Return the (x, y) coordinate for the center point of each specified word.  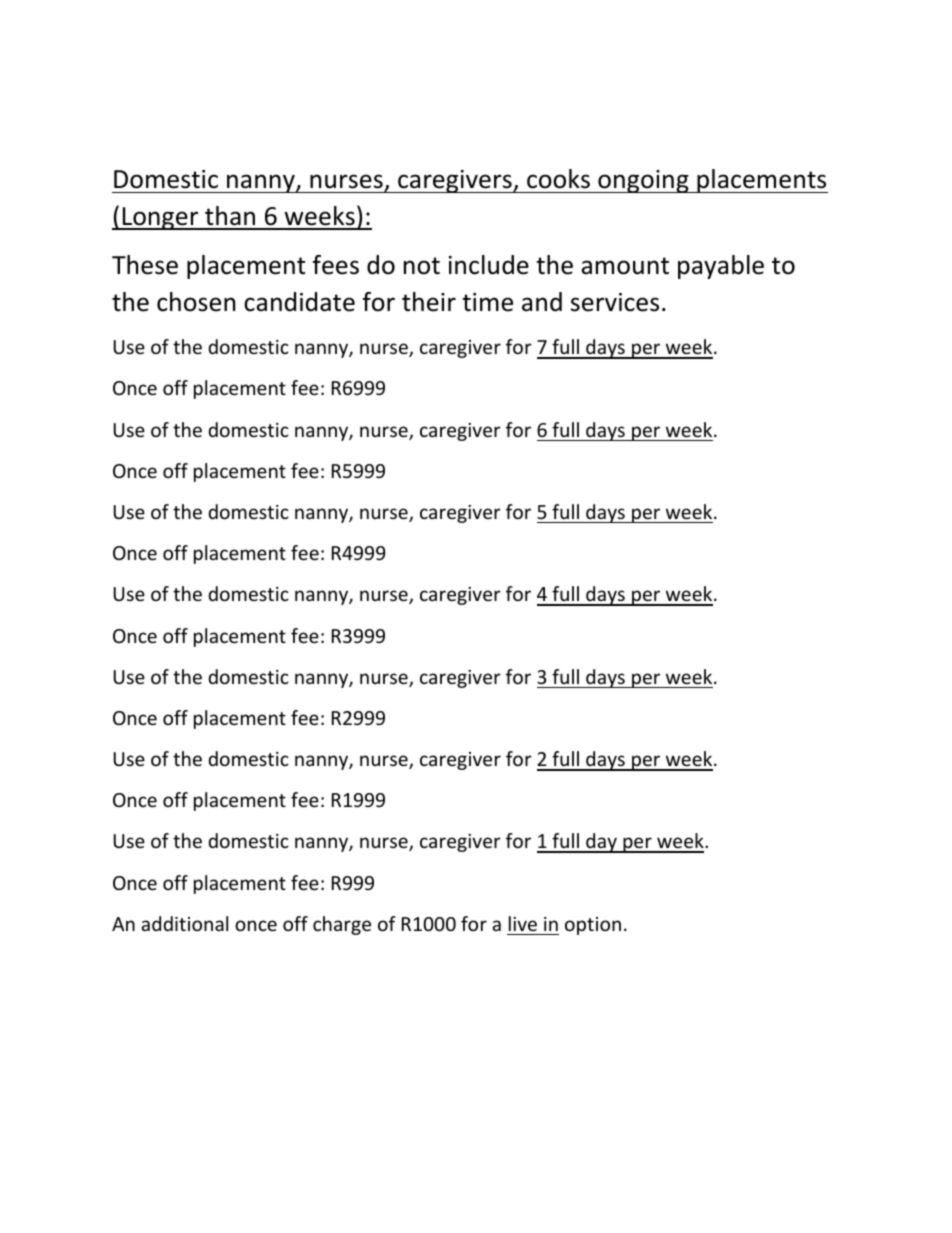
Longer (160, 218)
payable (721, 267)
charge (342, 925)
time (487, 302)
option (593, 926)
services (615, 302)
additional (184, 923)
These (145, 265)
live (523, 923)
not (422, 266)
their (429, 302)
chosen (196, 302)
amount (625, 266)
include (489, 265)
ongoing (643, 181)
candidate (299, 302)
